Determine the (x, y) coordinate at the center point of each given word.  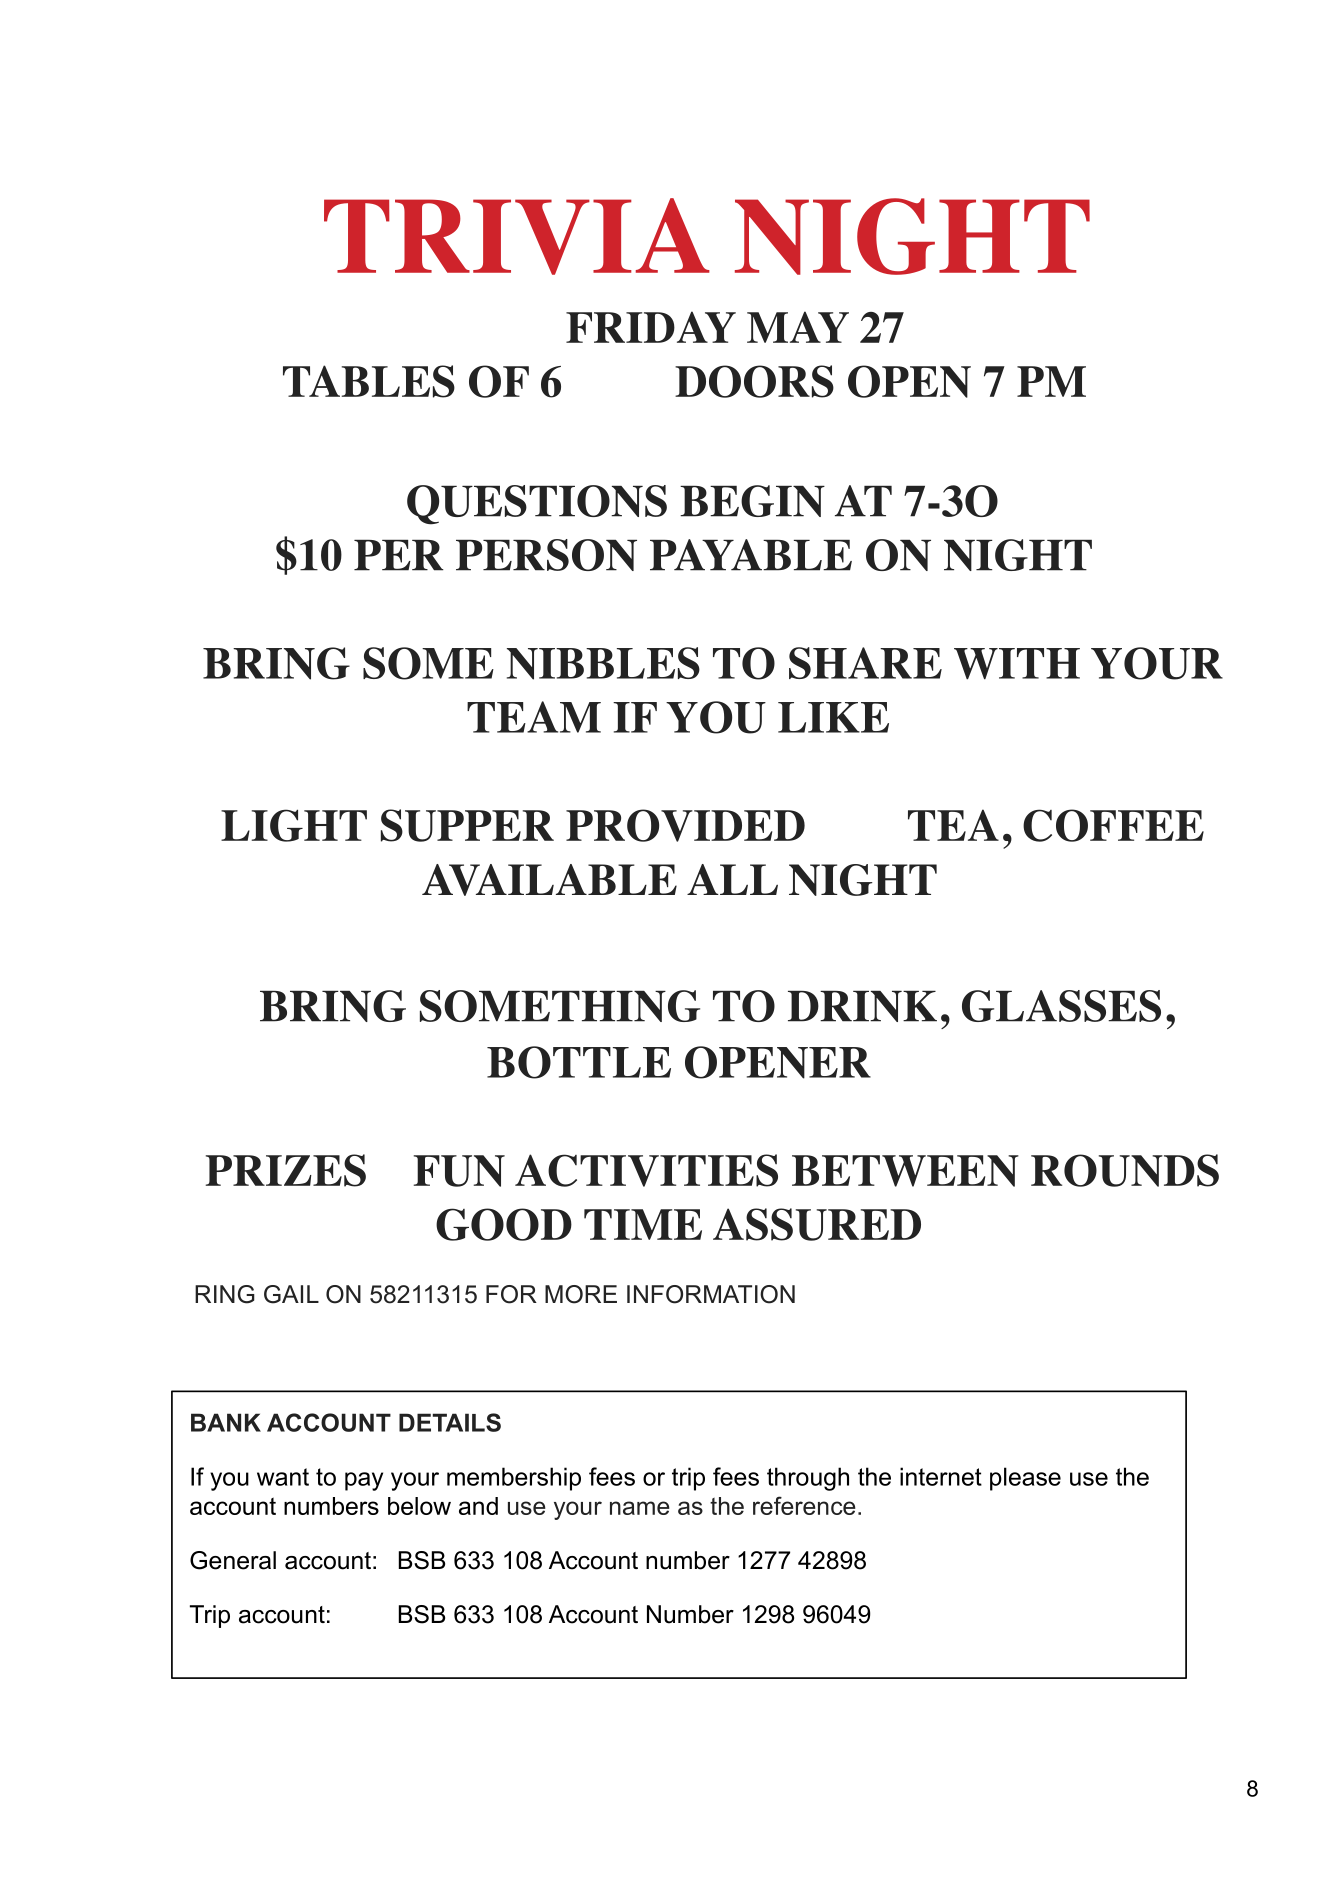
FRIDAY (651, 327)
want (283, 1477)
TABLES (369, 381)
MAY (798, 327)
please (1025, 1479)
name (640, 1508)
